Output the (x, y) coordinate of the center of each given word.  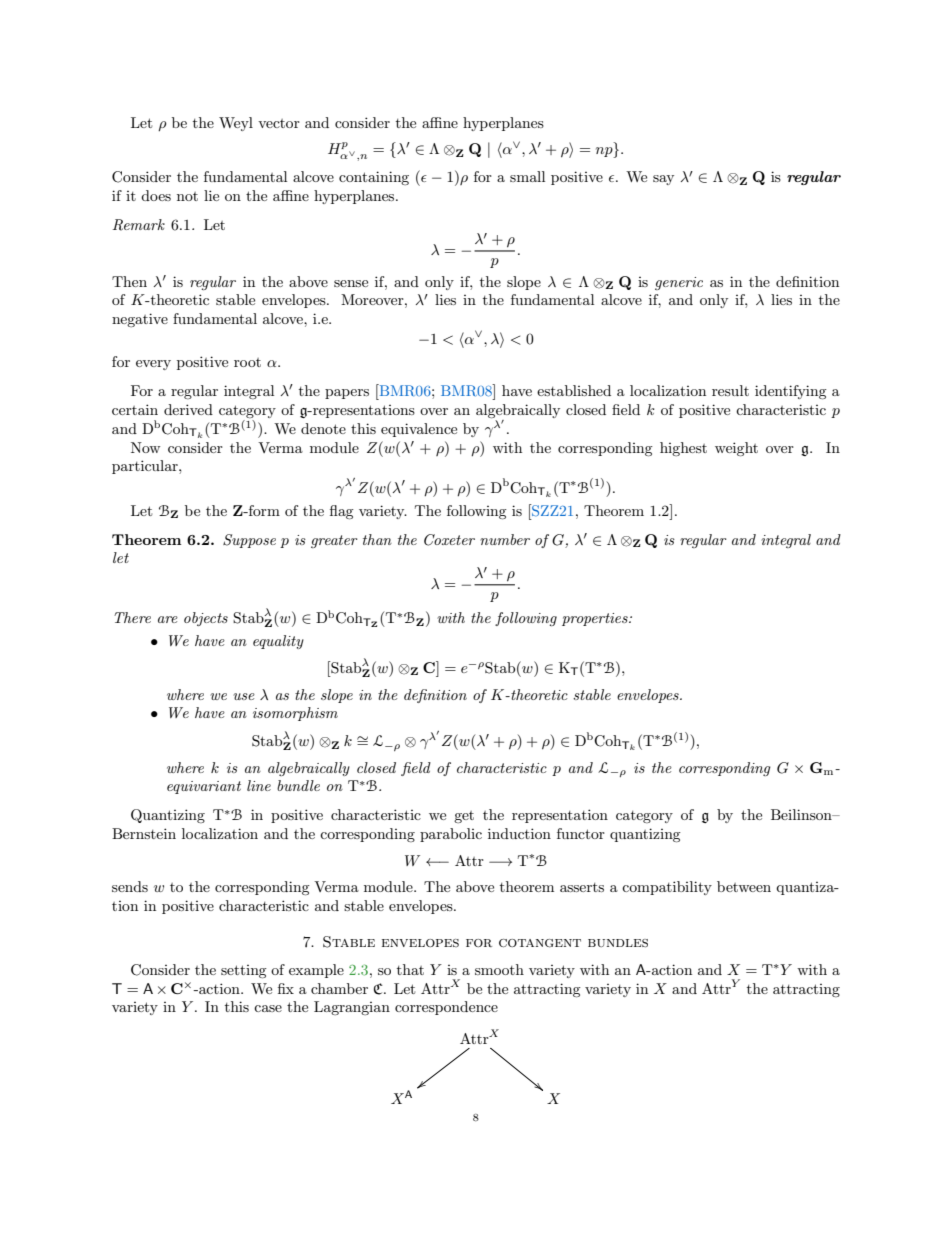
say (663, 180)
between (744, 886)
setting (244, 971)
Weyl (236, 124)
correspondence (446, 1008)
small (527, 176)
